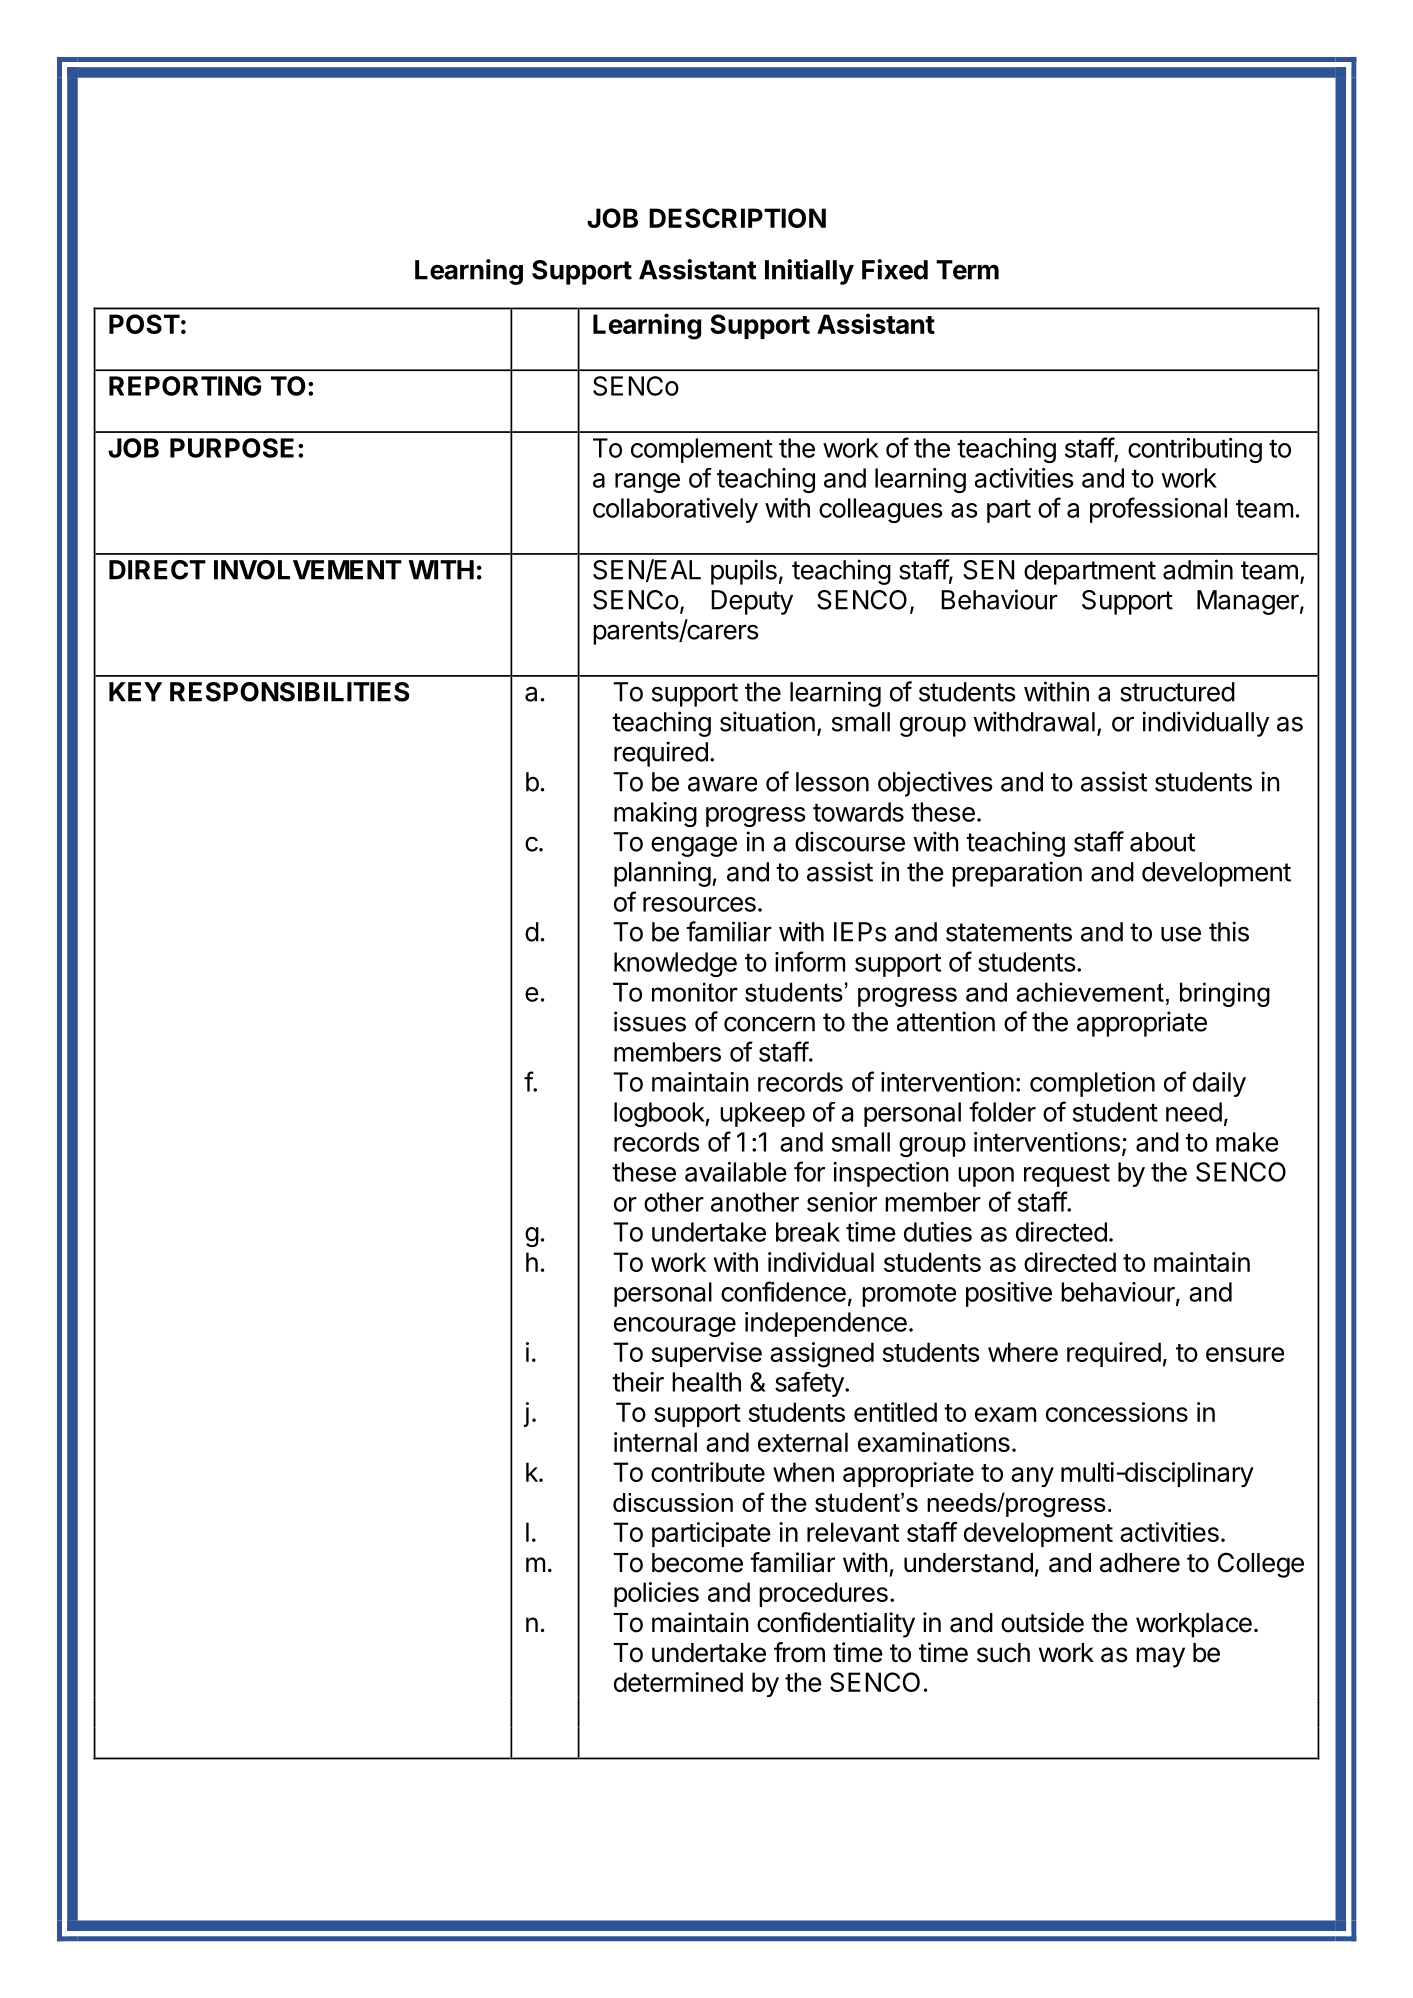 This screenshot has height=1998, width=1413. What do you see at coordinates (1181, 934) in the screenshot?
I see `use` at bounding box center [1181, 934].
